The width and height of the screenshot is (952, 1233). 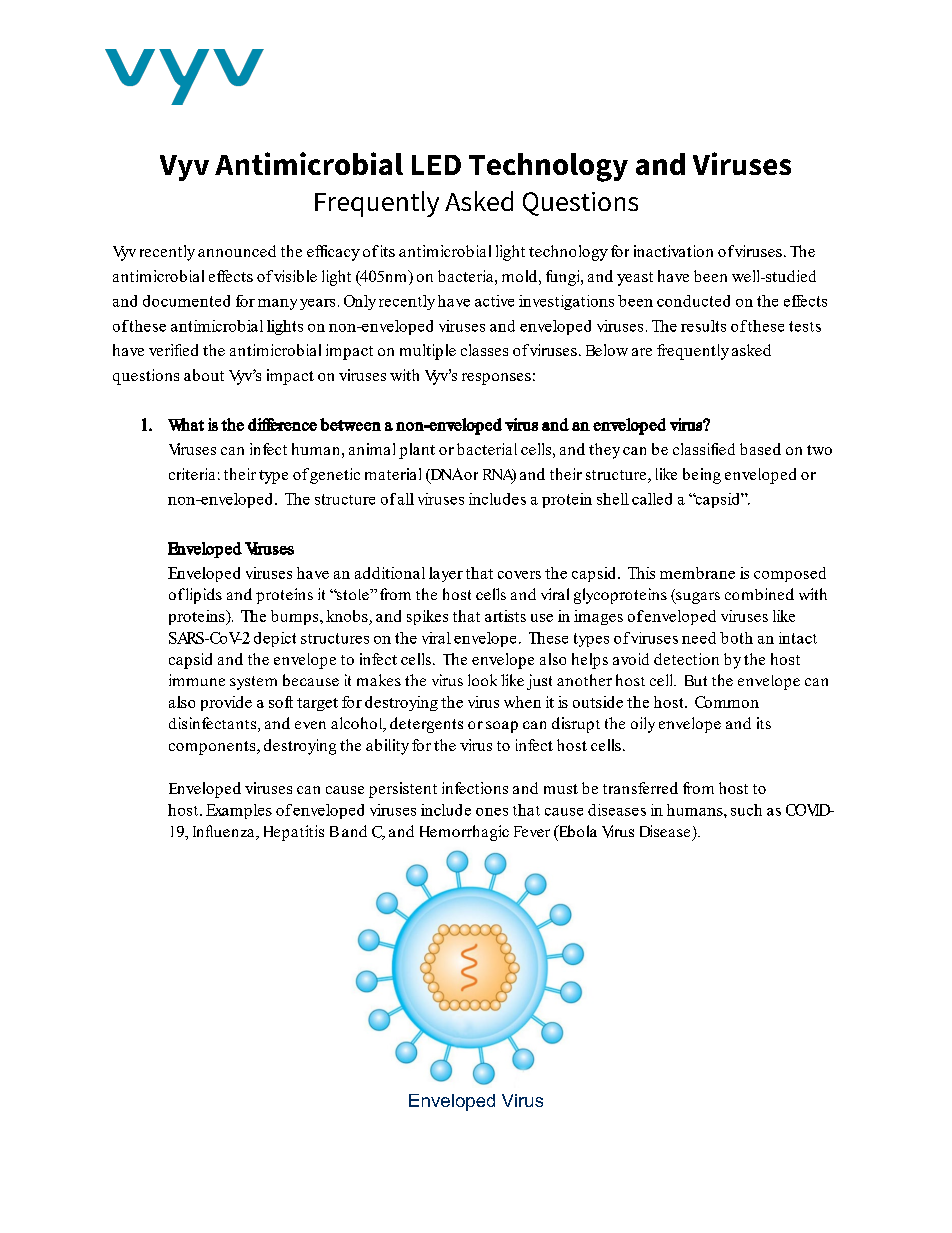 I want to click on system, so click(x=253, y=683).
